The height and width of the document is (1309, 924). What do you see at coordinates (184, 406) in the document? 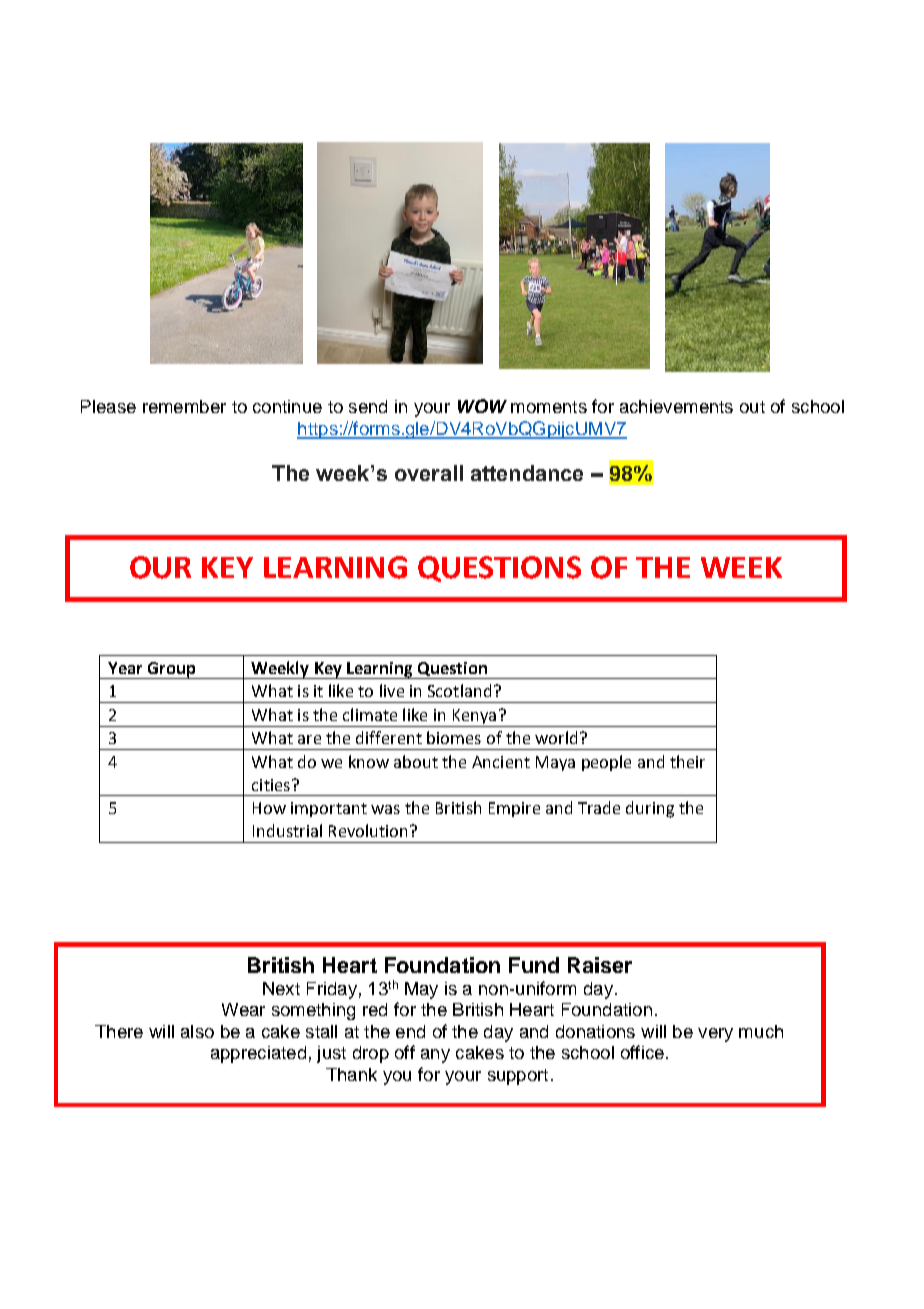
I see `remember` at bounding box center [184, 406].
